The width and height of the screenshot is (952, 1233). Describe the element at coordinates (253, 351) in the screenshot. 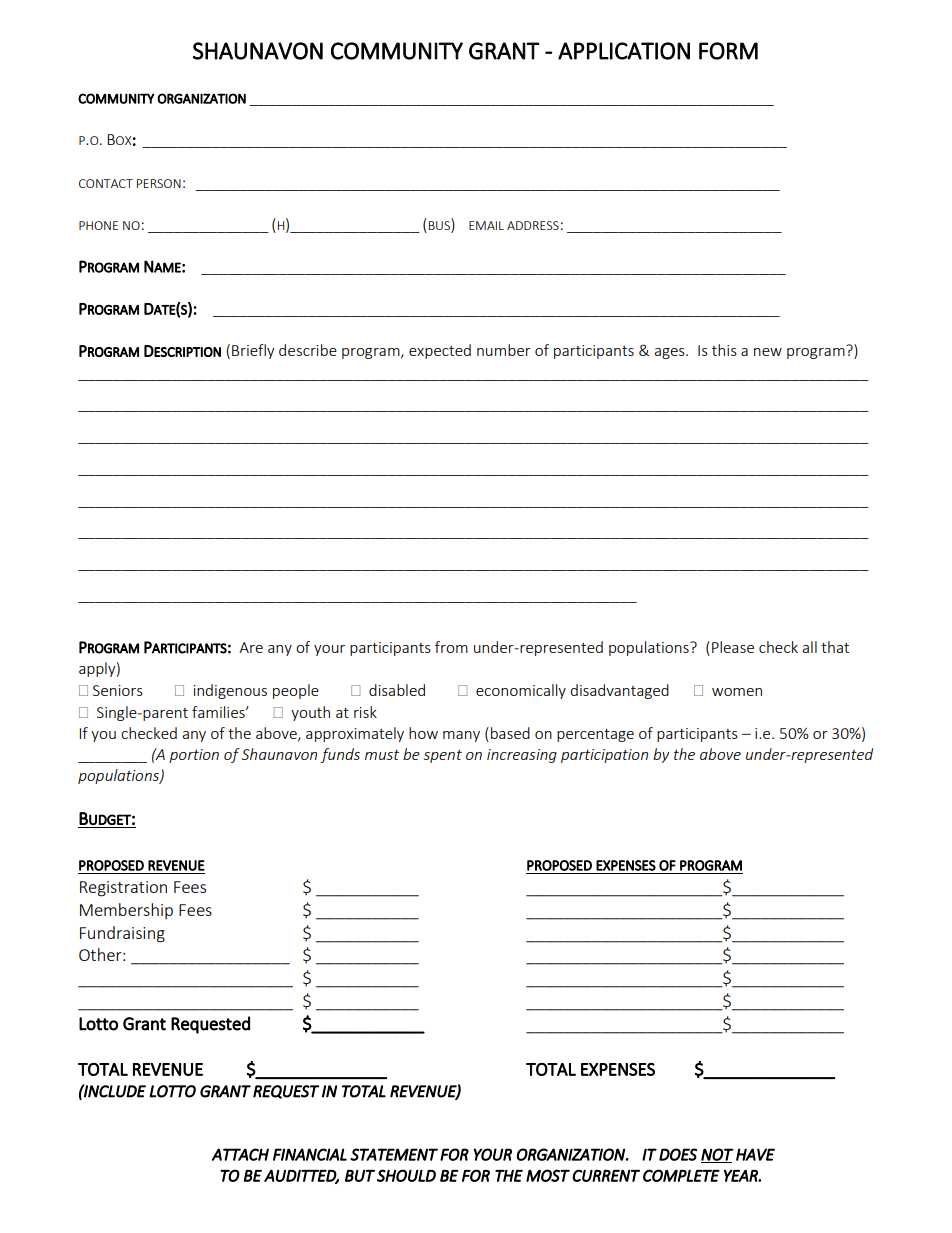

I see `Briefly` at that location.
